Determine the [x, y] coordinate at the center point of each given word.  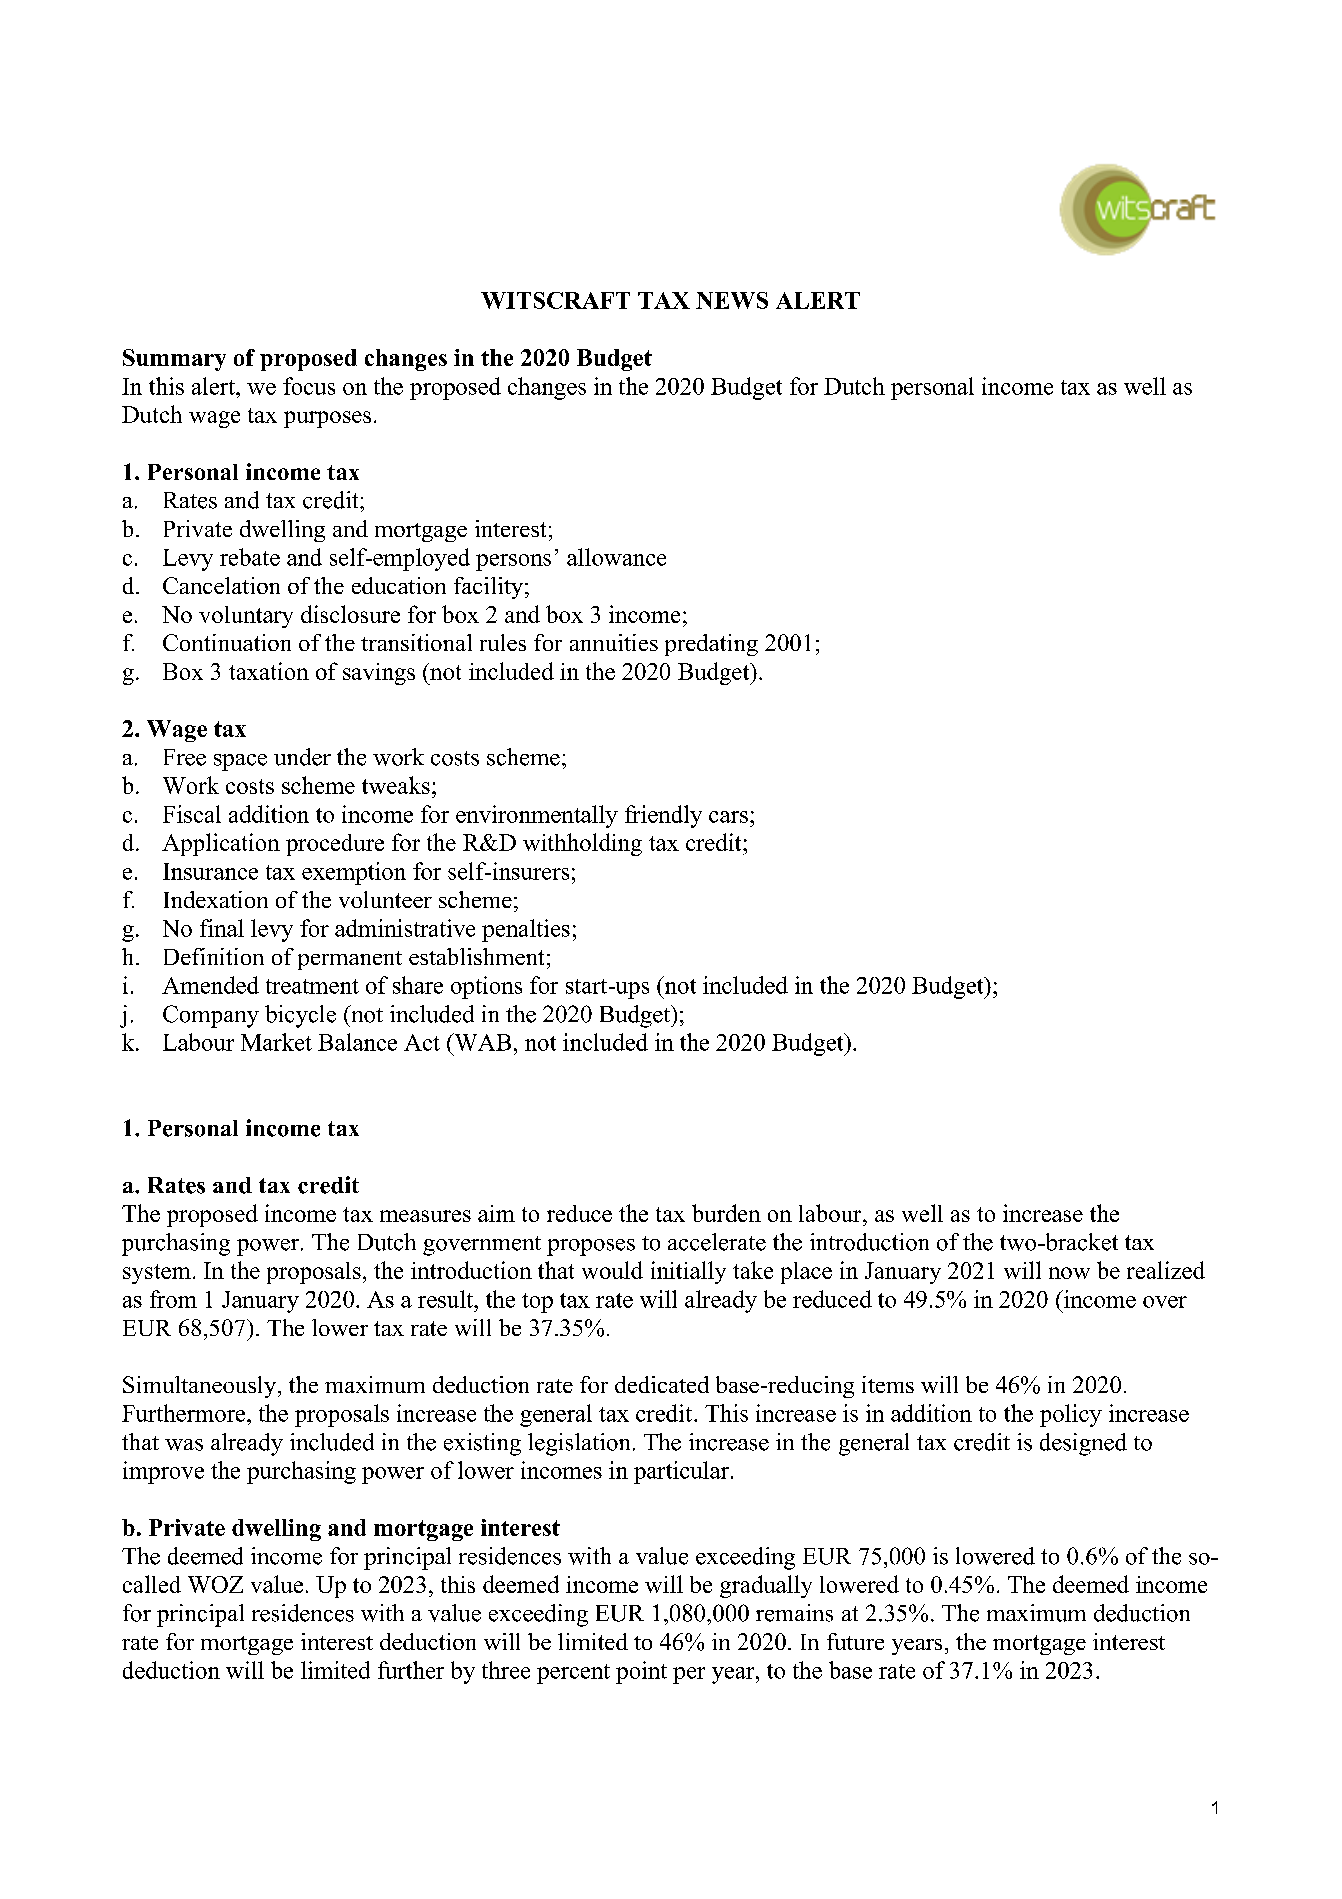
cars [728, 817]
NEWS [732, 300]
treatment [312, 986]
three [506, 1670]
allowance [616, 557]
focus [309, 386]
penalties [526, 930]
